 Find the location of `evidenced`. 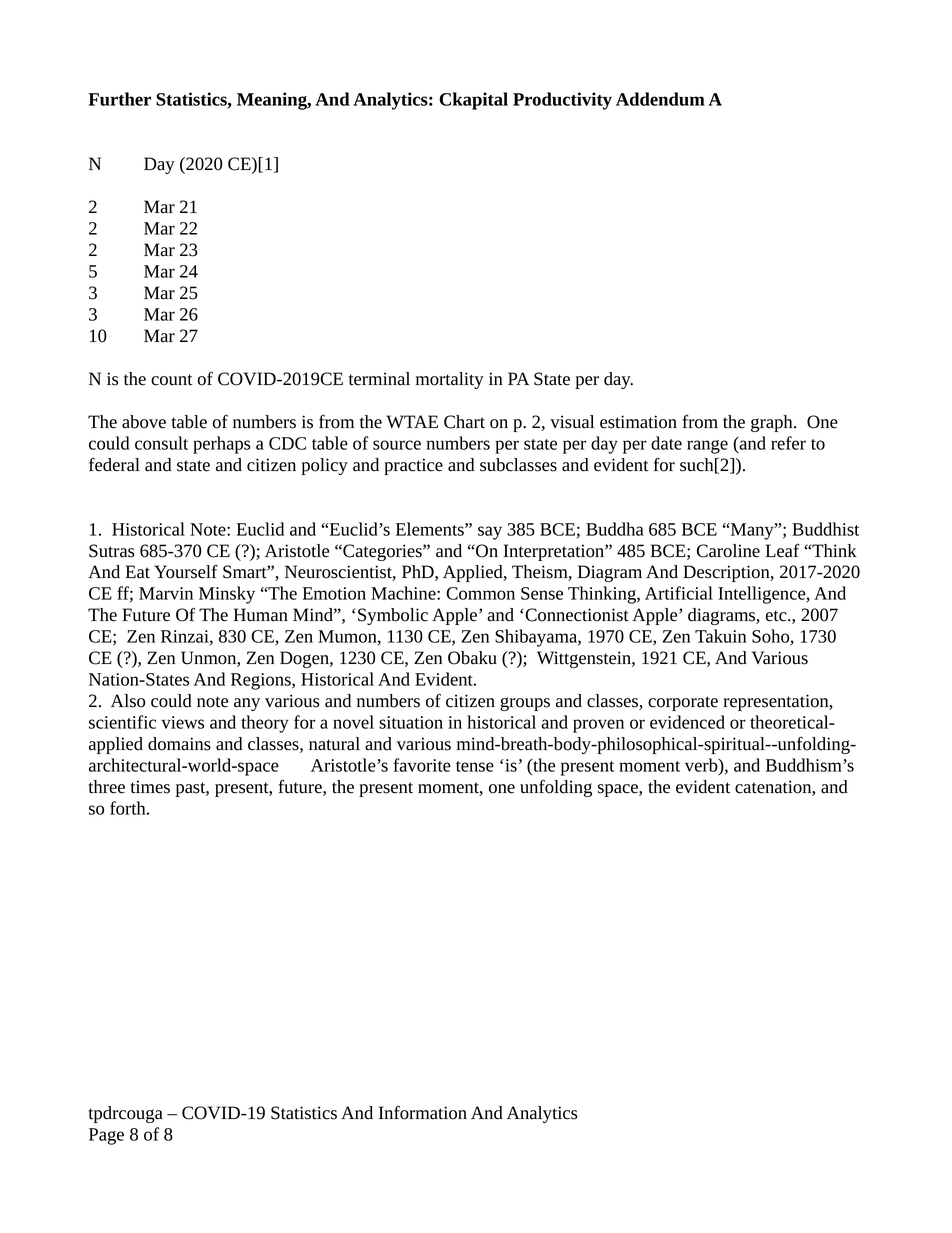

evidenced is located at coordinates (687, 722).
